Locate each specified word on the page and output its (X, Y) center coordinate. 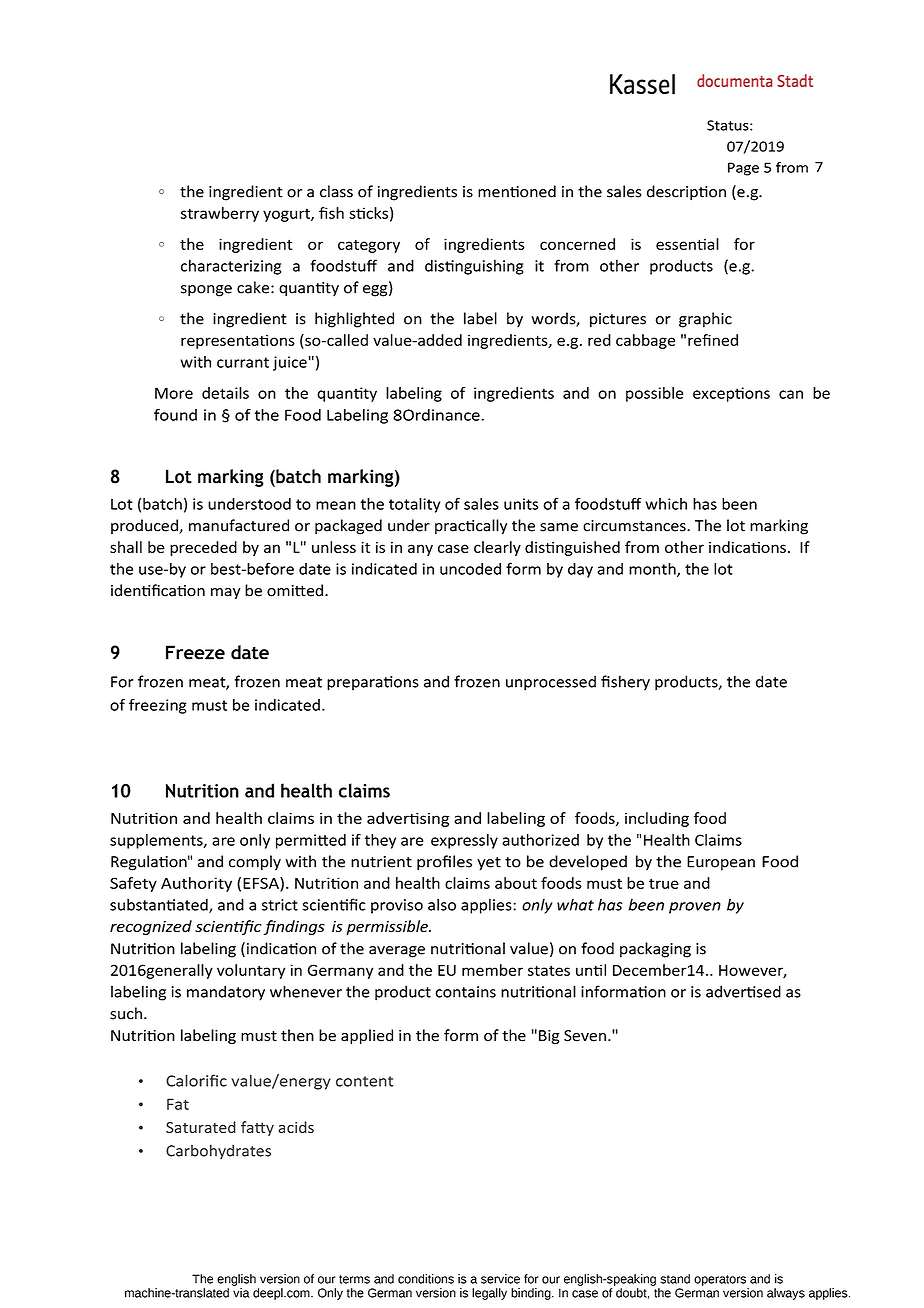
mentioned (517, 191)
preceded (203, 548)
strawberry (220, 214)
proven (695, 908)
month (653, 570)
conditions (426, 1279)
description (686, 193)
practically (471, 527)
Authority (196, 884)
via (241, 1293)
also (442, 904)
